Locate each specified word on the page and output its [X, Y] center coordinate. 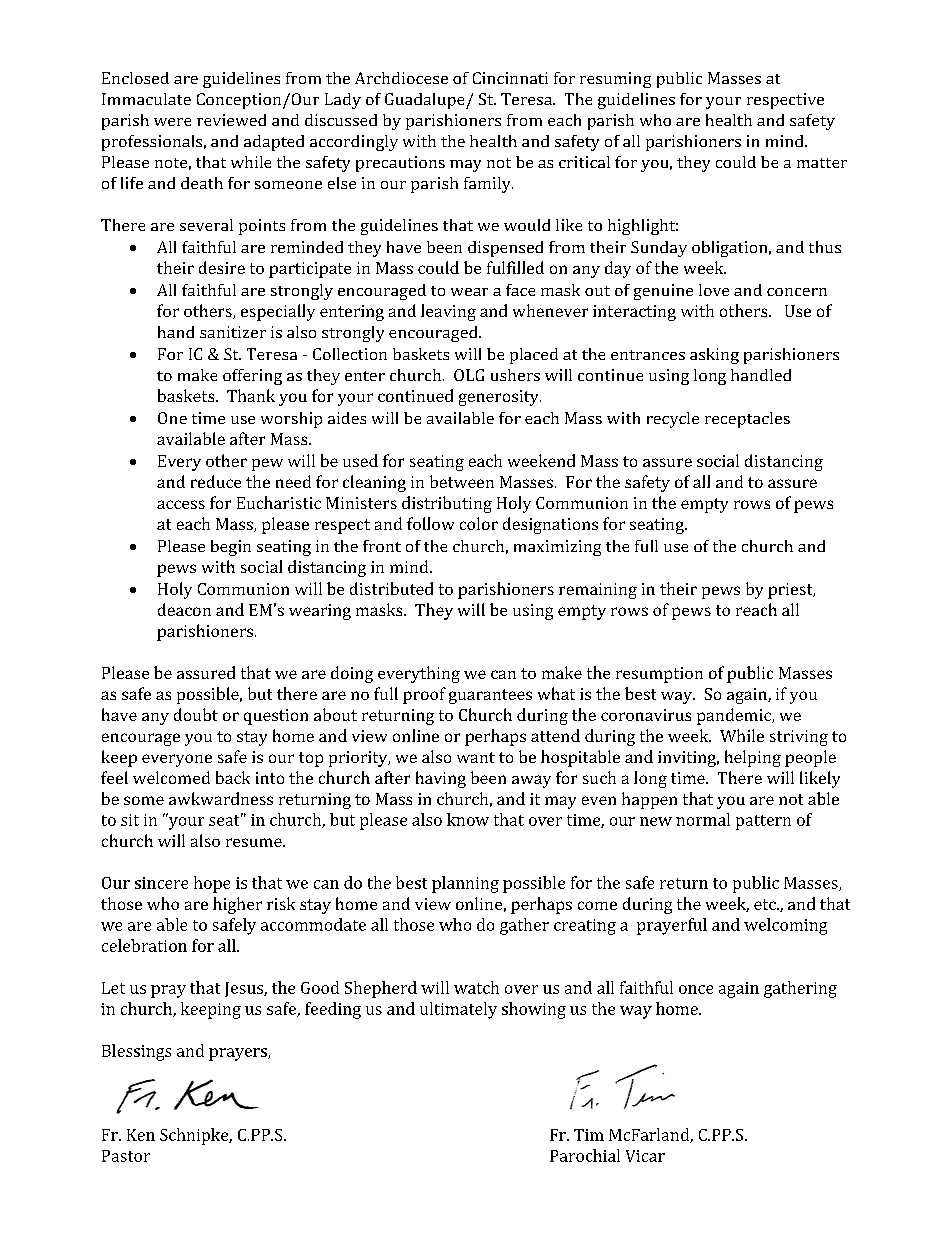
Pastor [126, 1156]
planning [465, 884]
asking [714, 356]
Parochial [585, 1155]
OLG [469, 375]
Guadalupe [426, 101]
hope [212, 884]
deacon [184, 609]
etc [766, 904]
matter [822, 163]
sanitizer [233, 332]
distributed [391, 588]
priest [791, 591]
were [172, 122]
